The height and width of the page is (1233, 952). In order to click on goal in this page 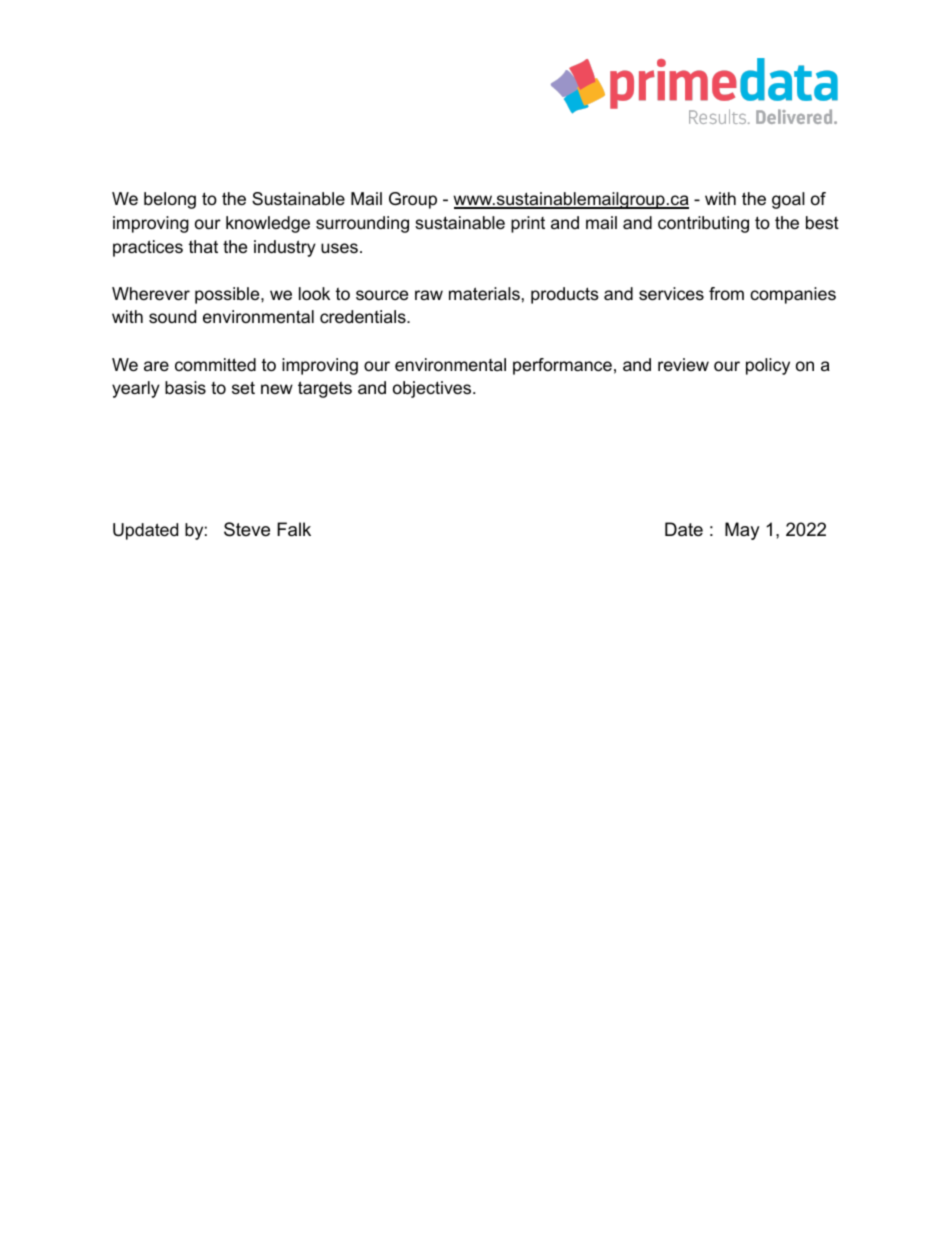, I will do `click(788, 200)`.
